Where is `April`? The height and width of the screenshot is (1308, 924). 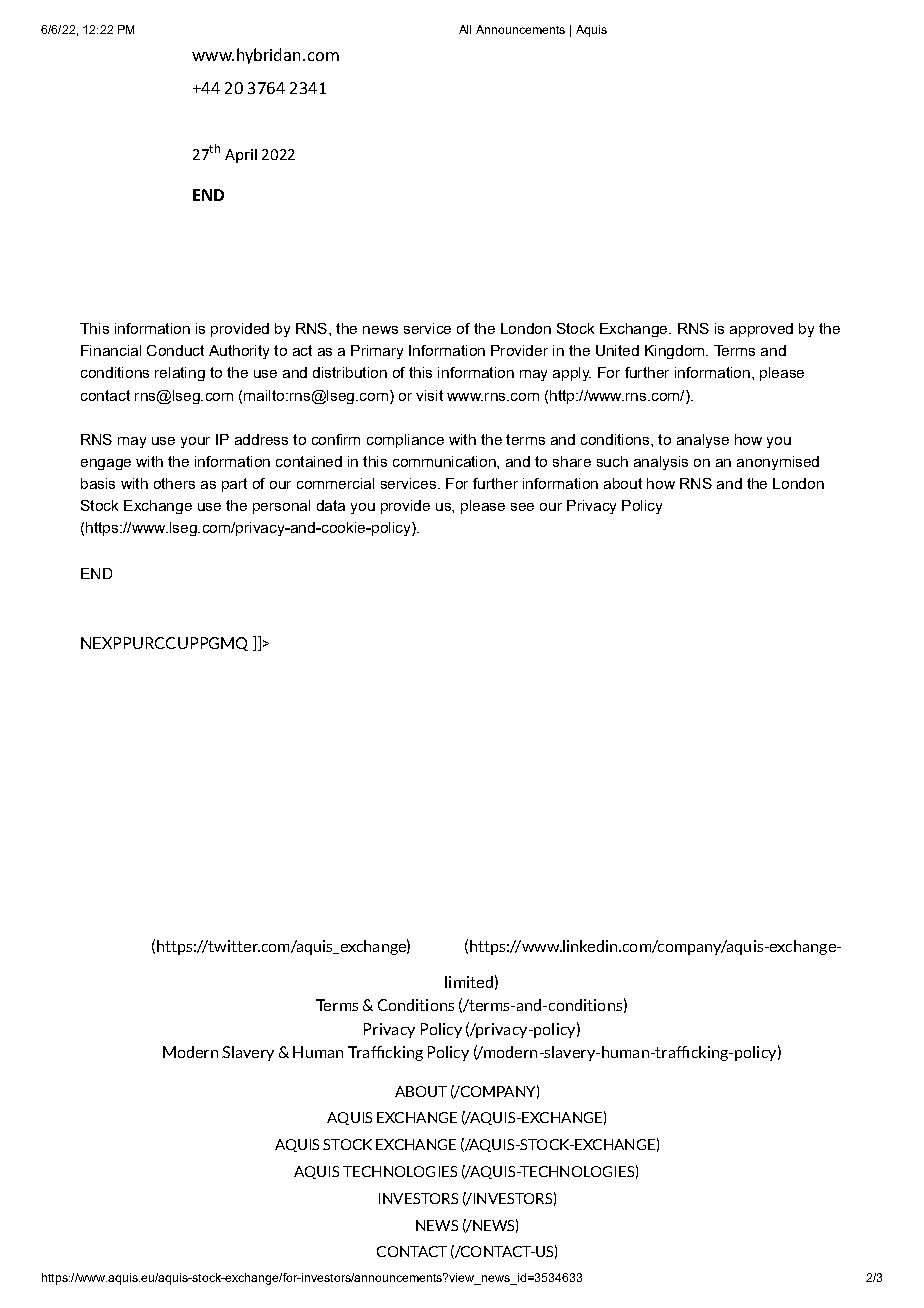
April is located at coordinates (241, 156).
